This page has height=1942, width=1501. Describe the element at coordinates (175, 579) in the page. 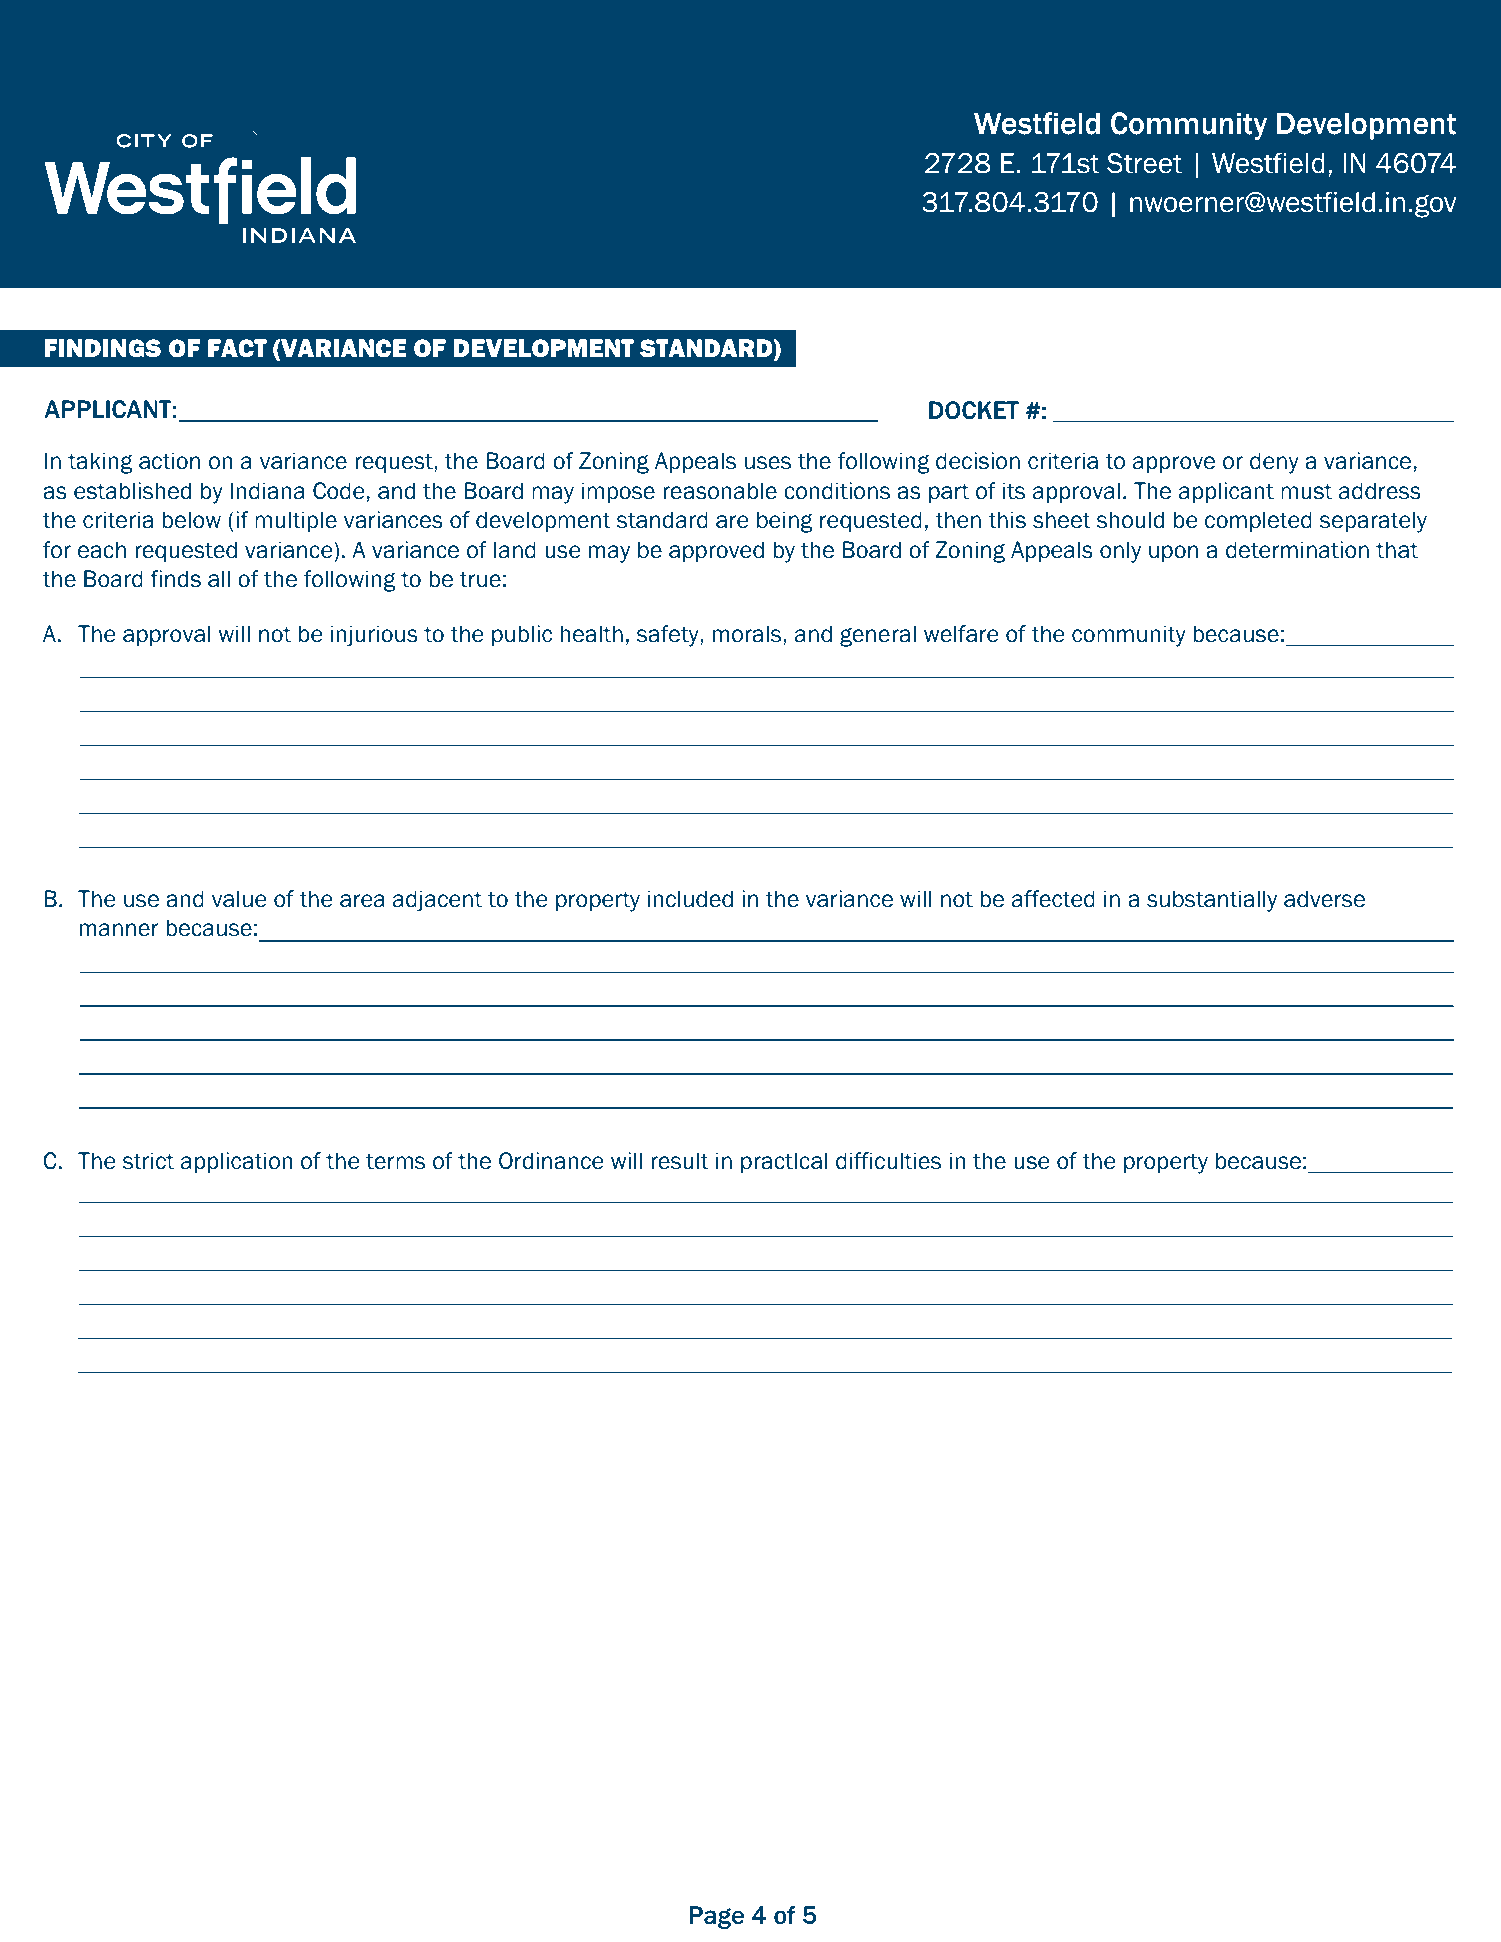

I see `finds` at that location.
